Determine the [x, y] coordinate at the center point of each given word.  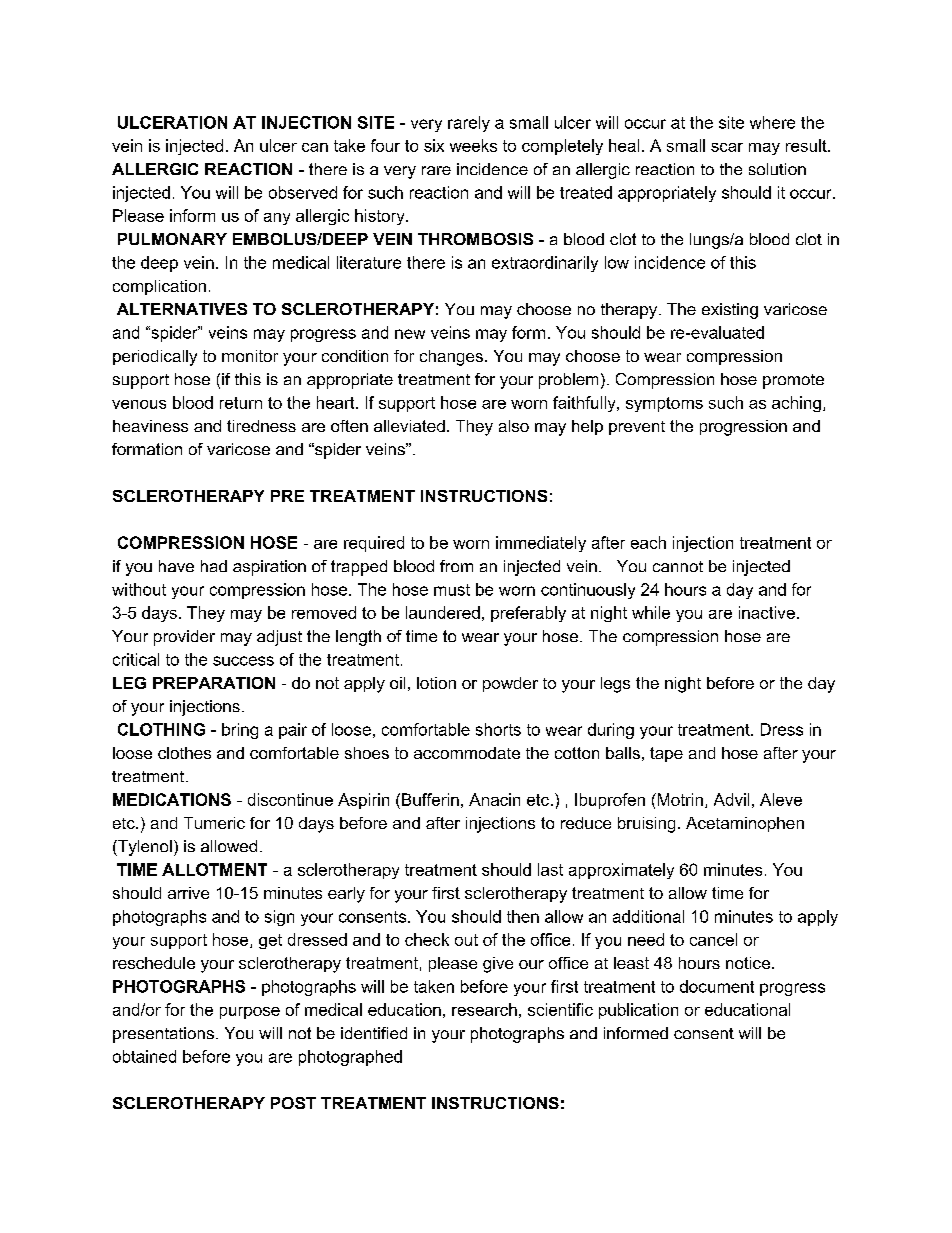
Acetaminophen [745, 824]
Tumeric [214, 823]
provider [184, 638]
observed [303, 192]
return [241, 403]
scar [727, 147]
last [550, 869]
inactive [767, 612]
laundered [443, 612]
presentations [163, 1035]
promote [793, 381]
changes [451, 358]
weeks [473, 145]
